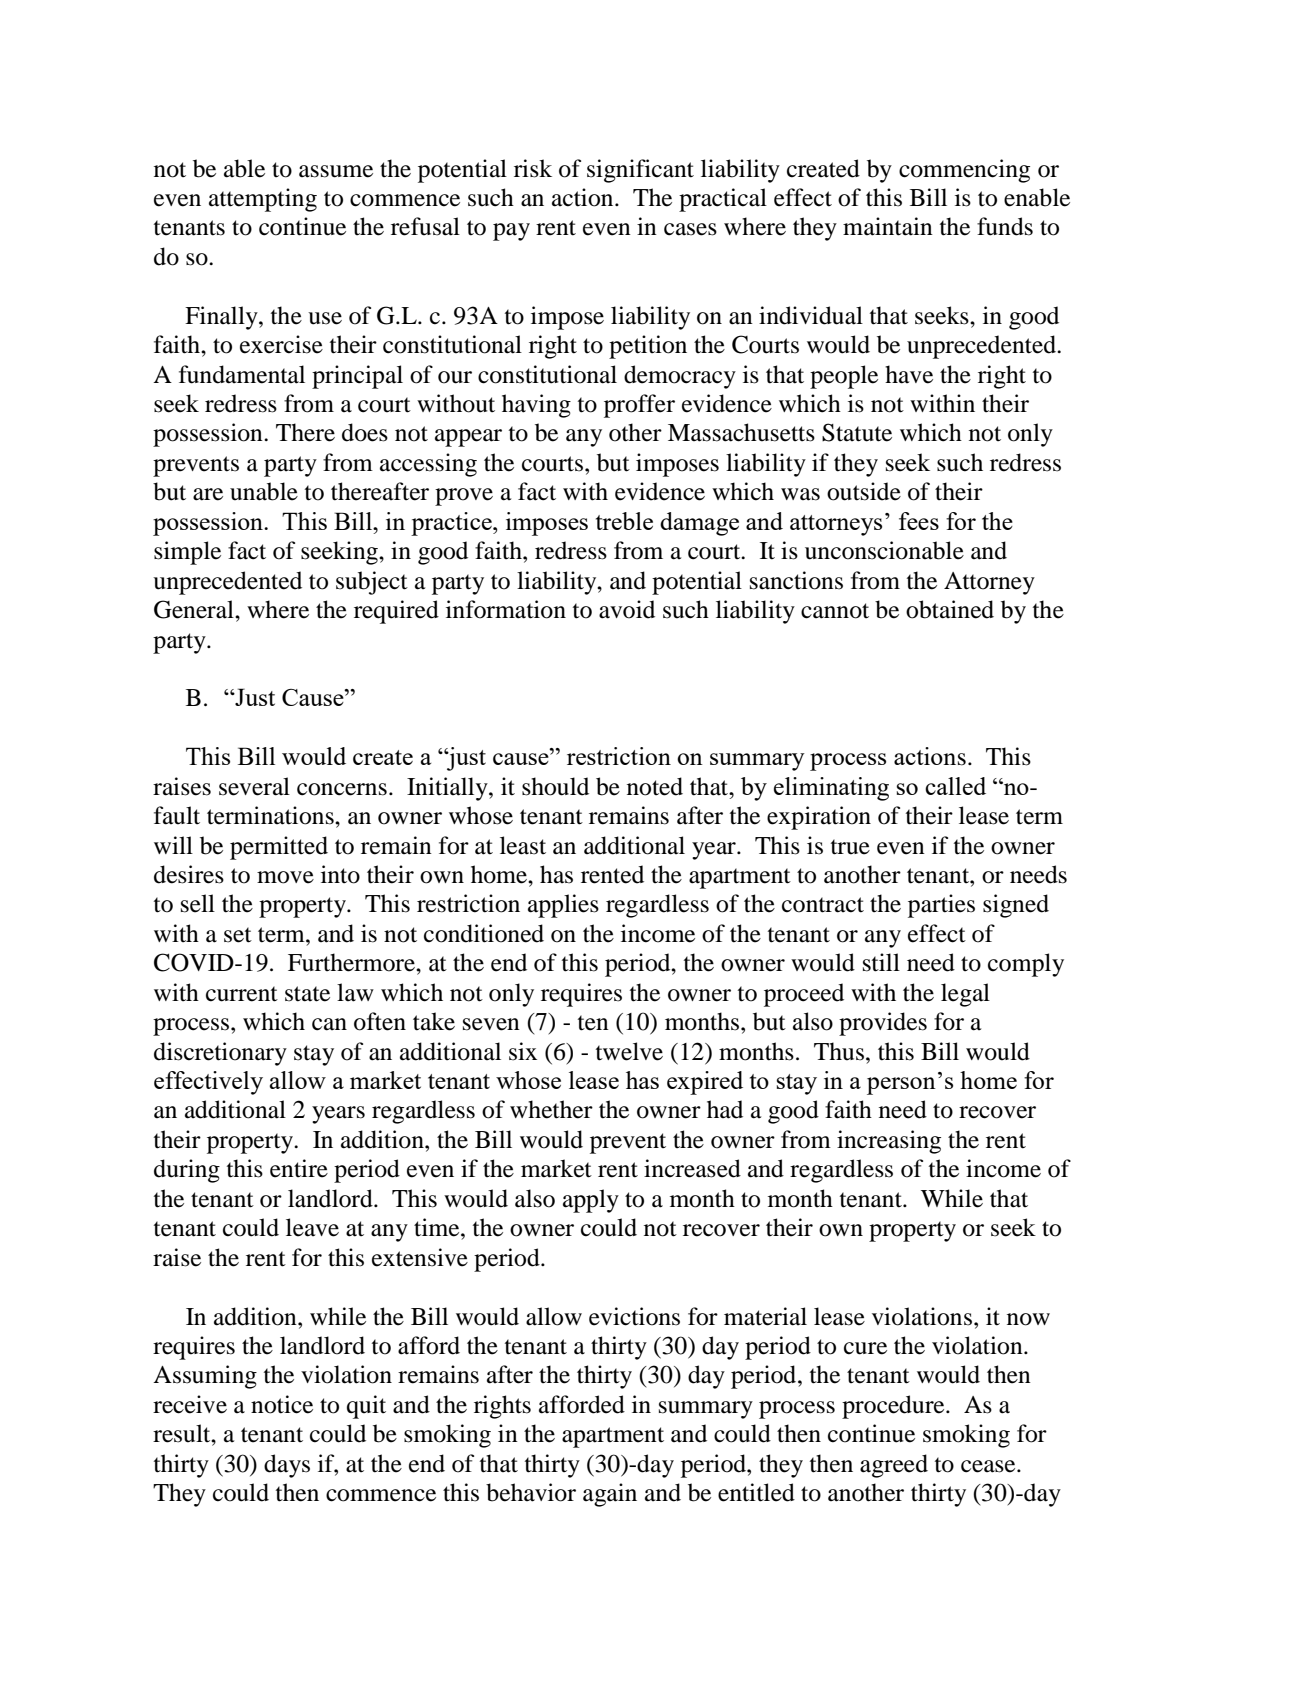  I want to click on provides, so click(883, 1024).
